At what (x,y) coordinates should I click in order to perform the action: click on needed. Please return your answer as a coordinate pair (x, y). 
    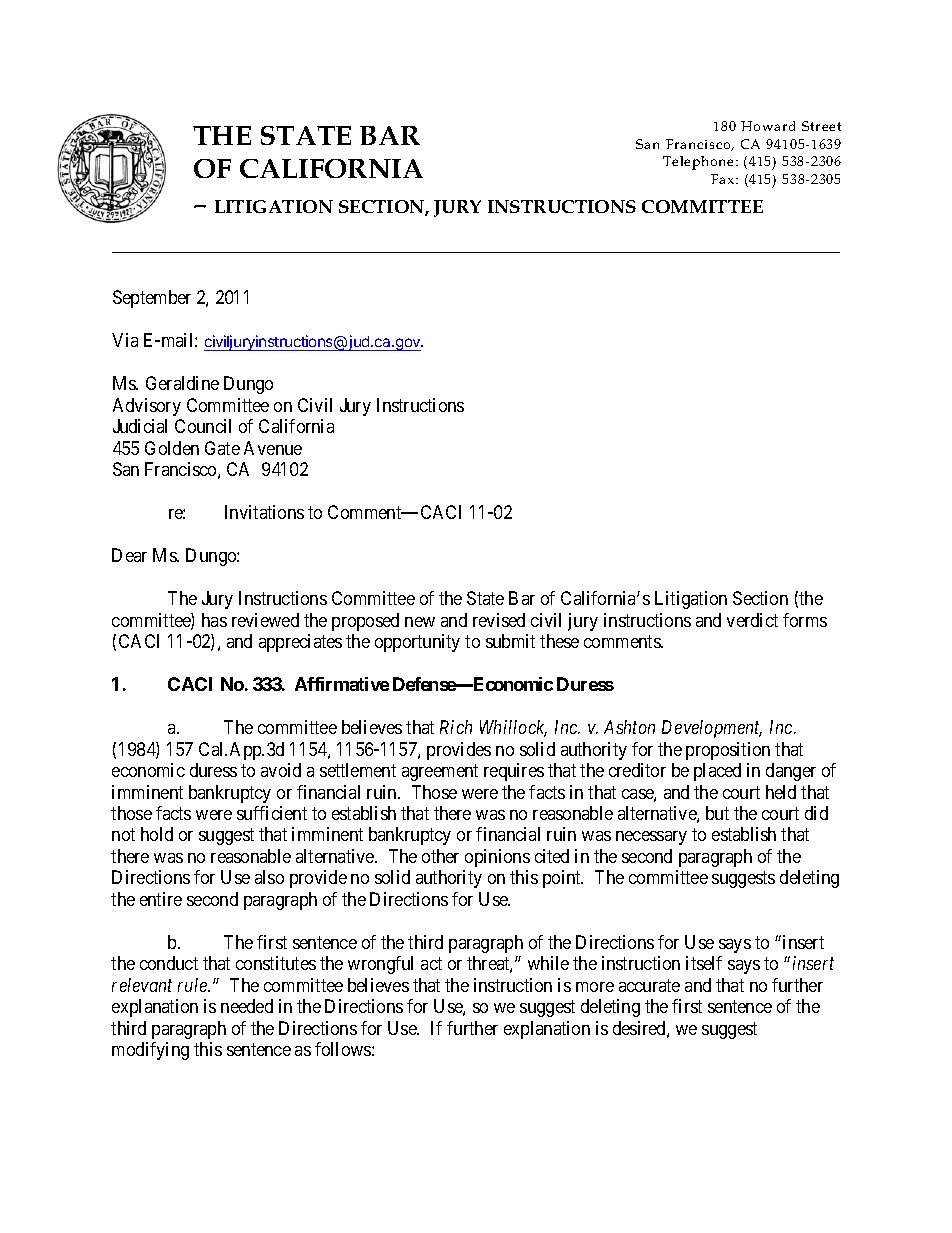
    Looking at the image, I should click on (247, 1006).
